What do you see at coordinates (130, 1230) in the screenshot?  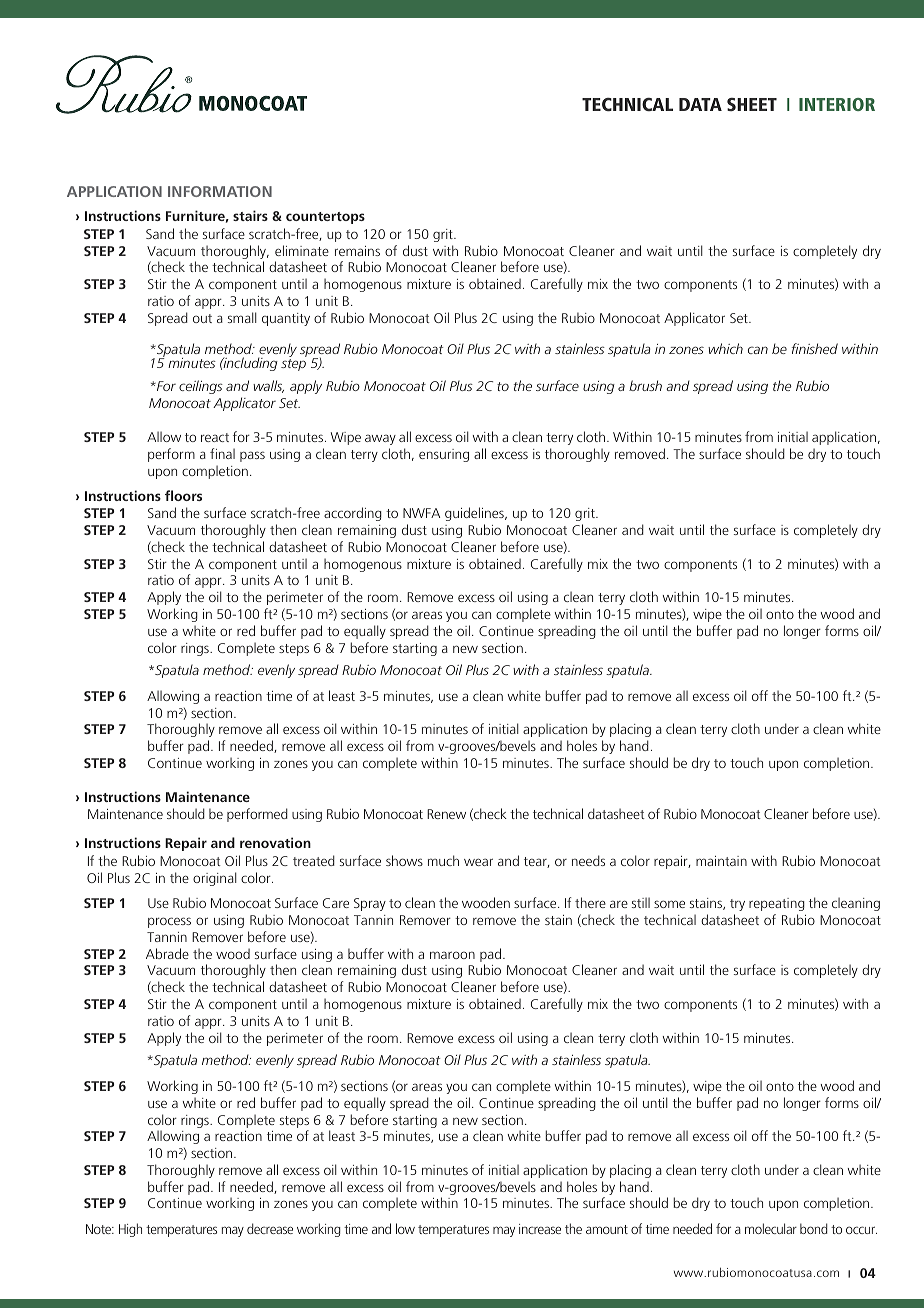 I see `High` at bounding box center [130, 1230].
